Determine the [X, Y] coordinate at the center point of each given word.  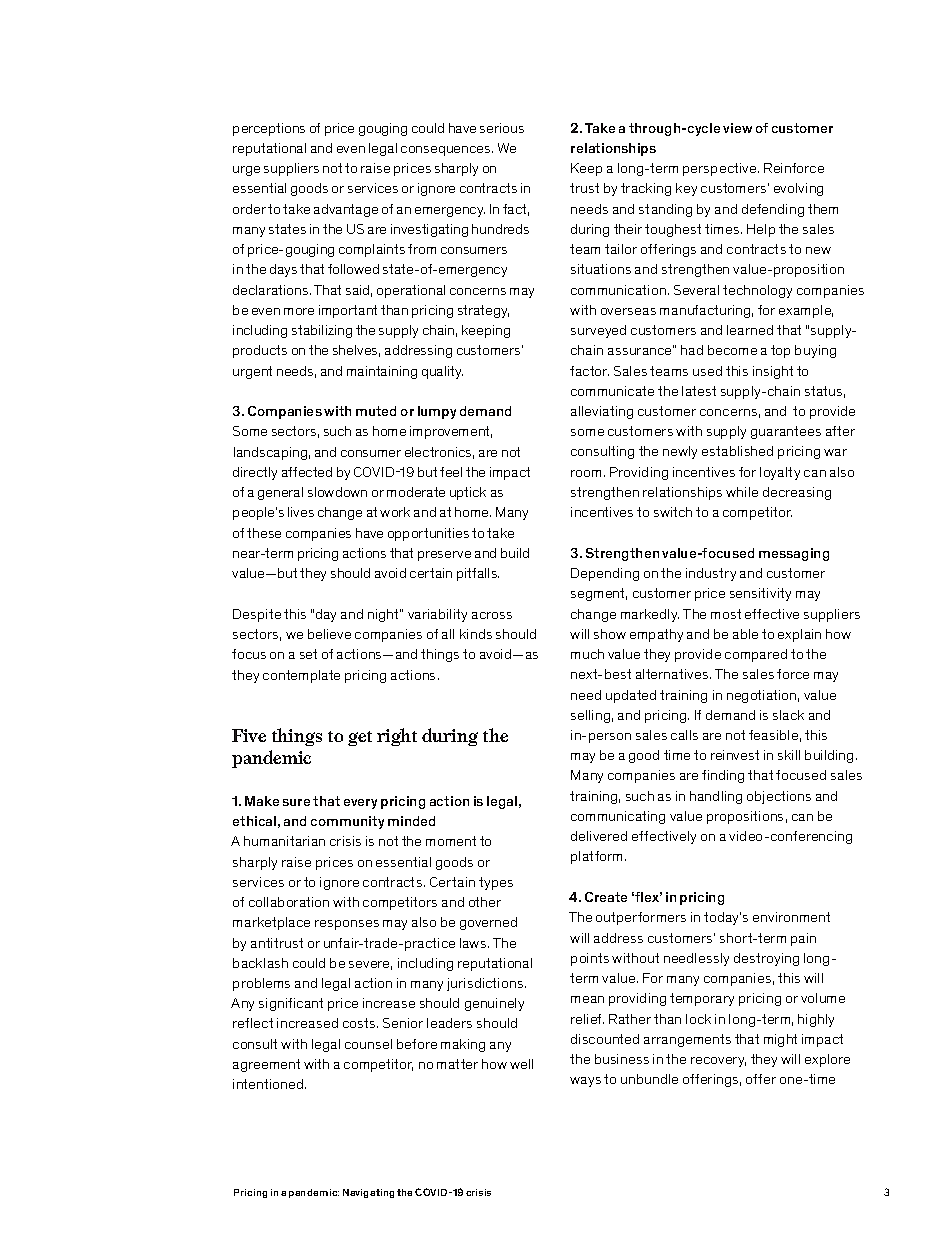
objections [779, 797]
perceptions [269, 129]
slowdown [337, 492]
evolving [798, 189]
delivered [599, 836]
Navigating [368, 1193]
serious [502, 128]
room [586, 473]
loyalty [780, 473]
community [347, 822]
